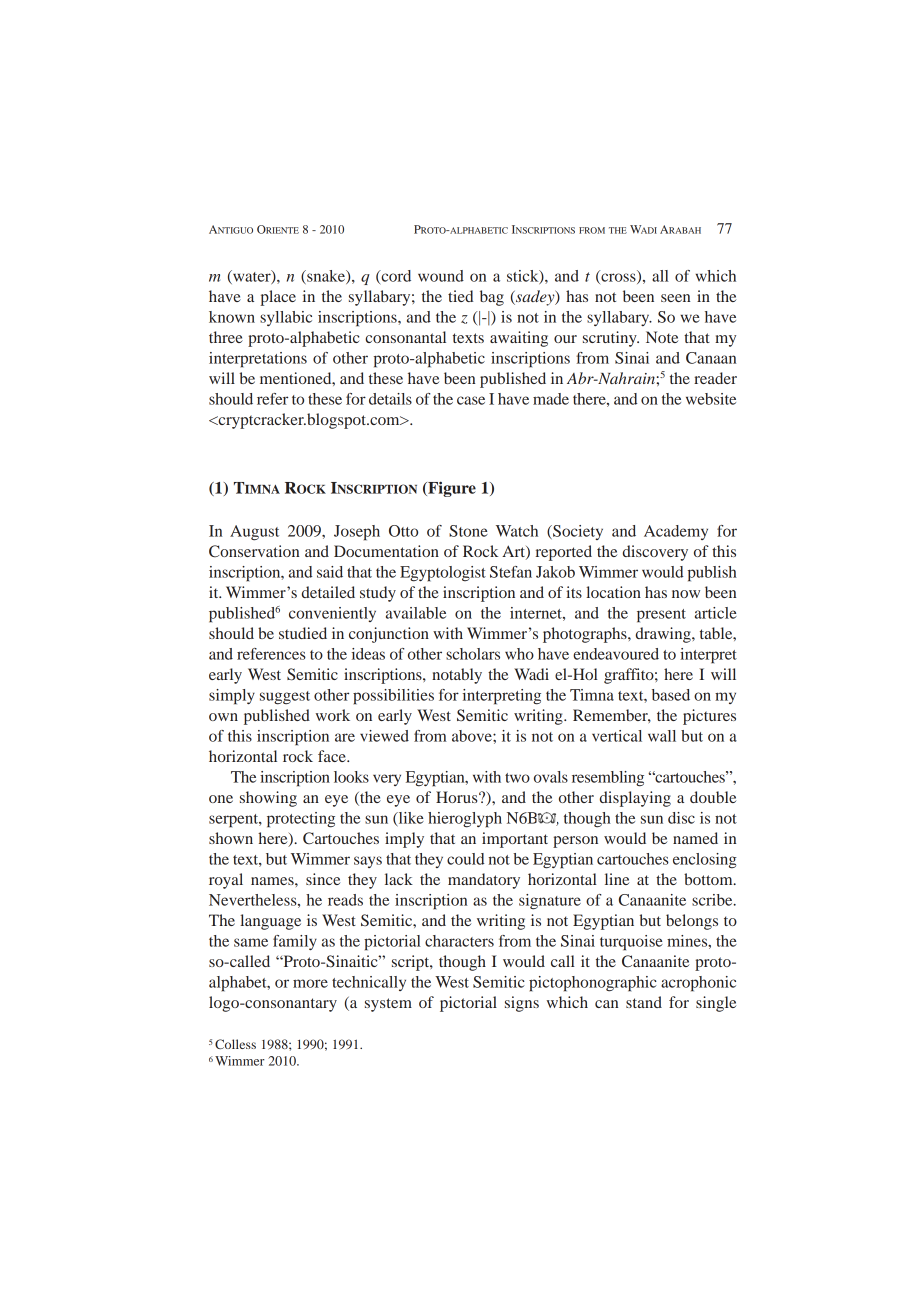 The width and height of the document is (924, 1308). Describe the element at coordinates (333, 756) in the document. I see `face` at that location.
